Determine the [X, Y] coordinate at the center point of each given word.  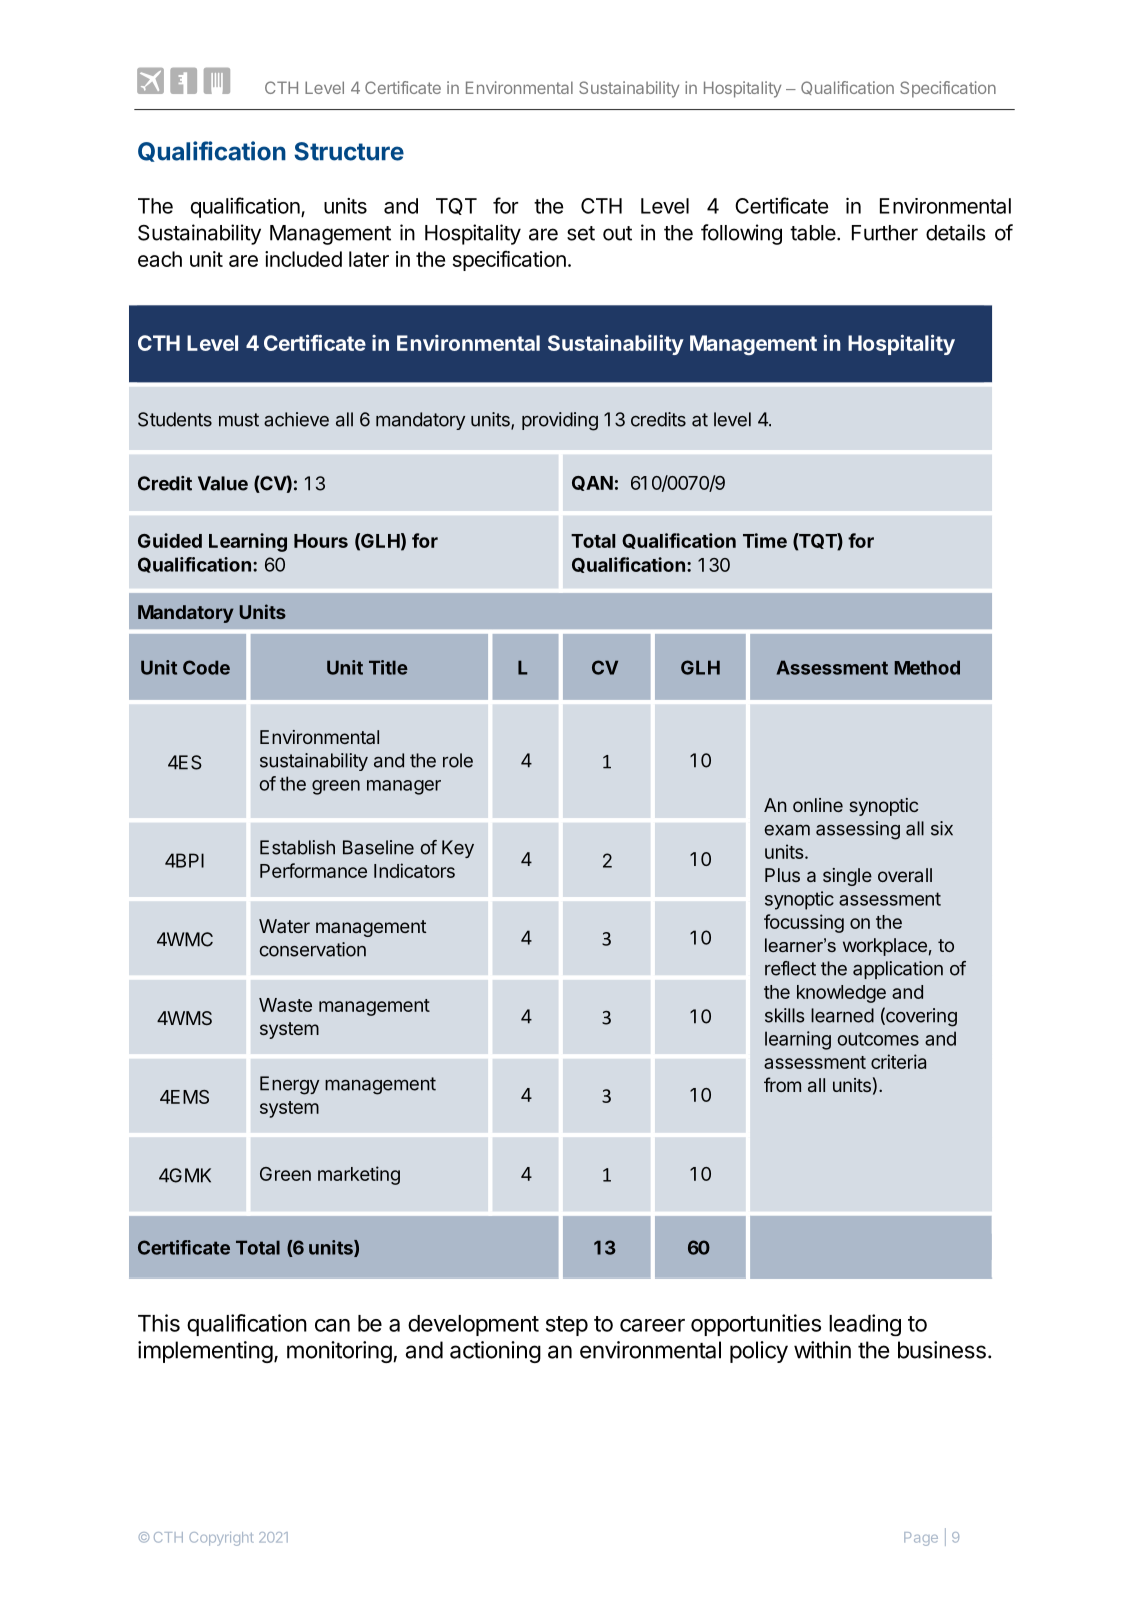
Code [206, 667]
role [458, 760]
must [239, 420]
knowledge [841, 994]
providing [560, 421]
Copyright [221, 1539]
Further [885, 233]
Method [927, 667]
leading [865, 1325]
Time [765, 540]
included [303, 259]
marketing [359, 1175]
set [581, 233]
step [567, 1326]
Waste [285, 1005]
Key [458, 849]
